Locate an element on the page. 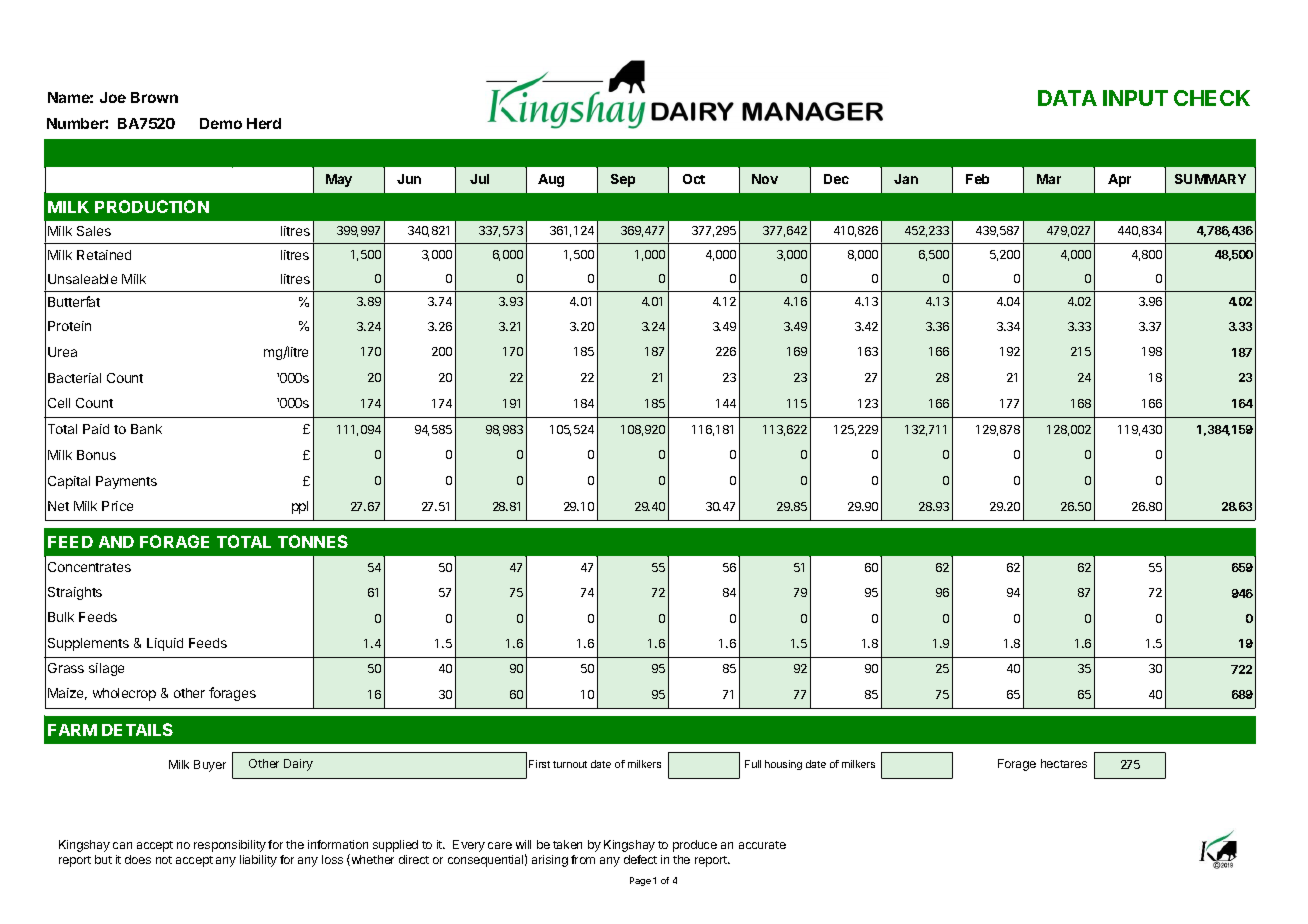 This image has height=924, width=1308. not is located at coordinates (164, 860).
